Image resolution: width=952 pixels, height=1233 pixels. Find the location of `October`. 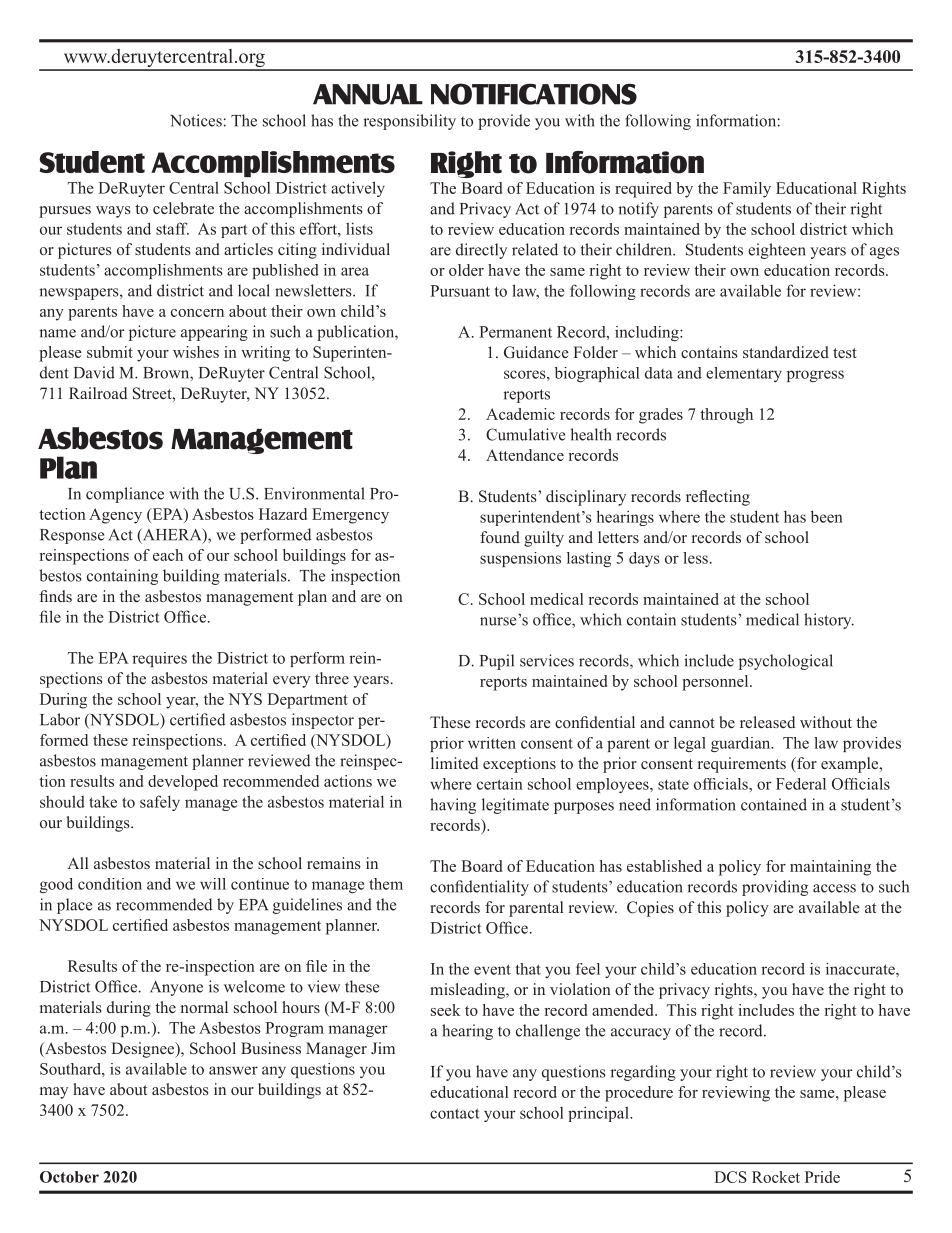

October is located at coordinates (69, 1177).
